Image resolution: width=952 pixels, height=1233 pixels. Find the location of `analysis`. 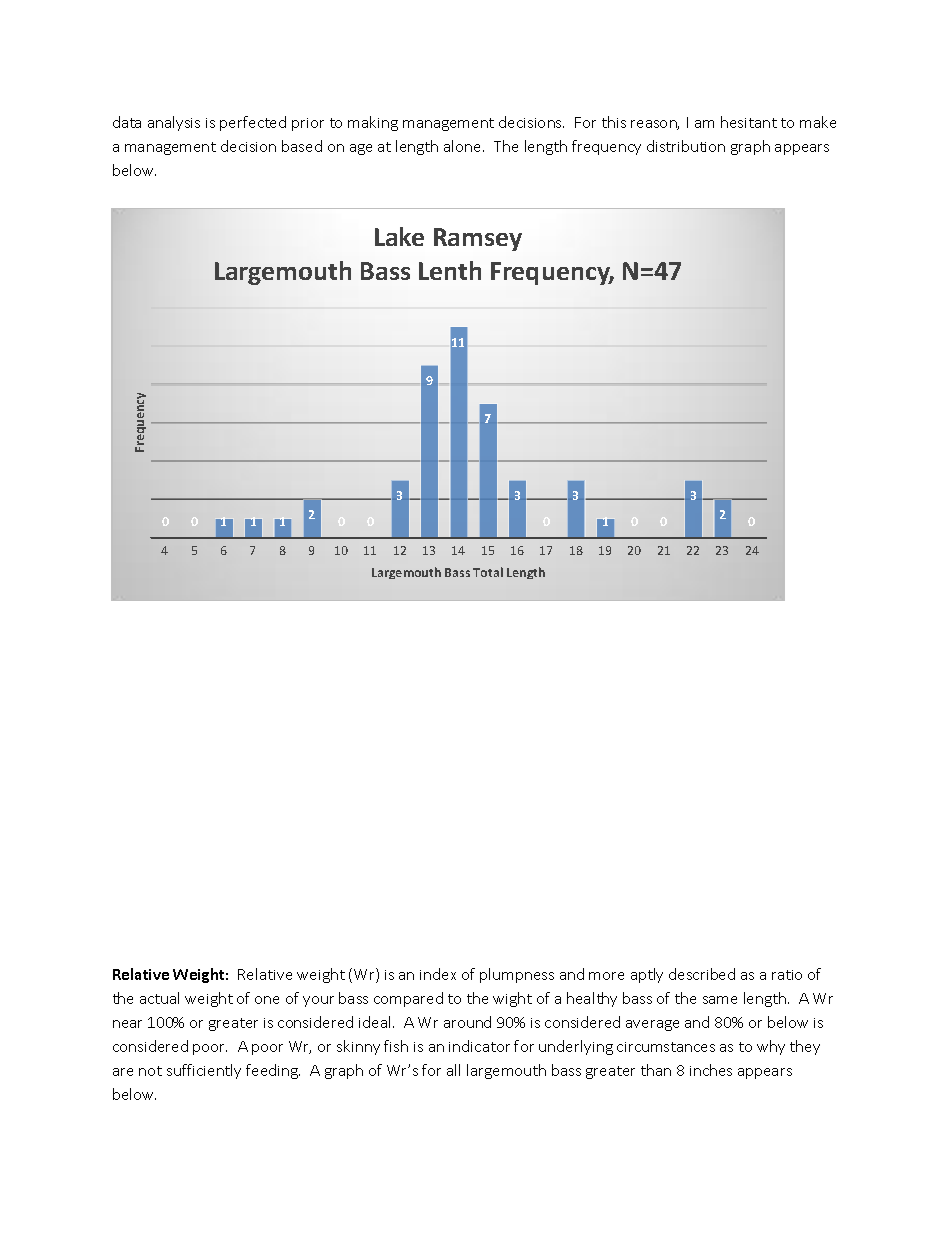

analysis is located at coordinates (174, 123).
